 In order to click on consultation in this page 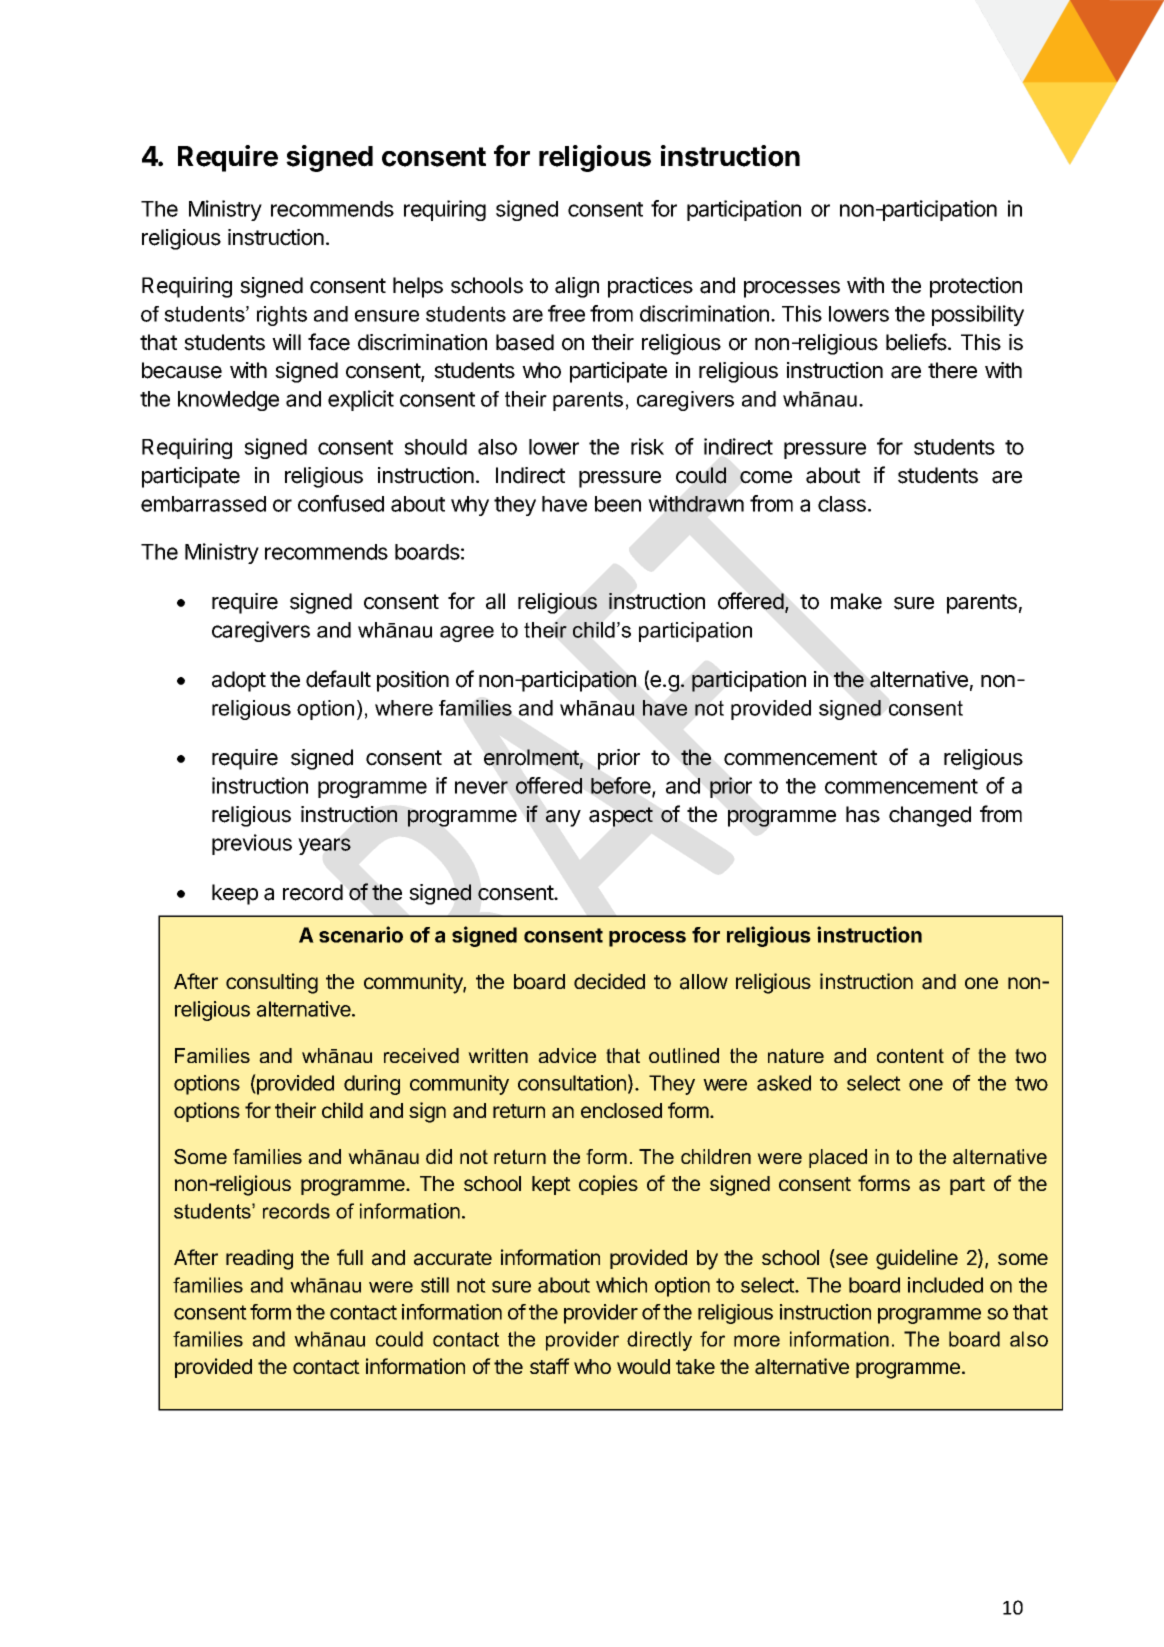, I will do `click(572, 1083)`.
